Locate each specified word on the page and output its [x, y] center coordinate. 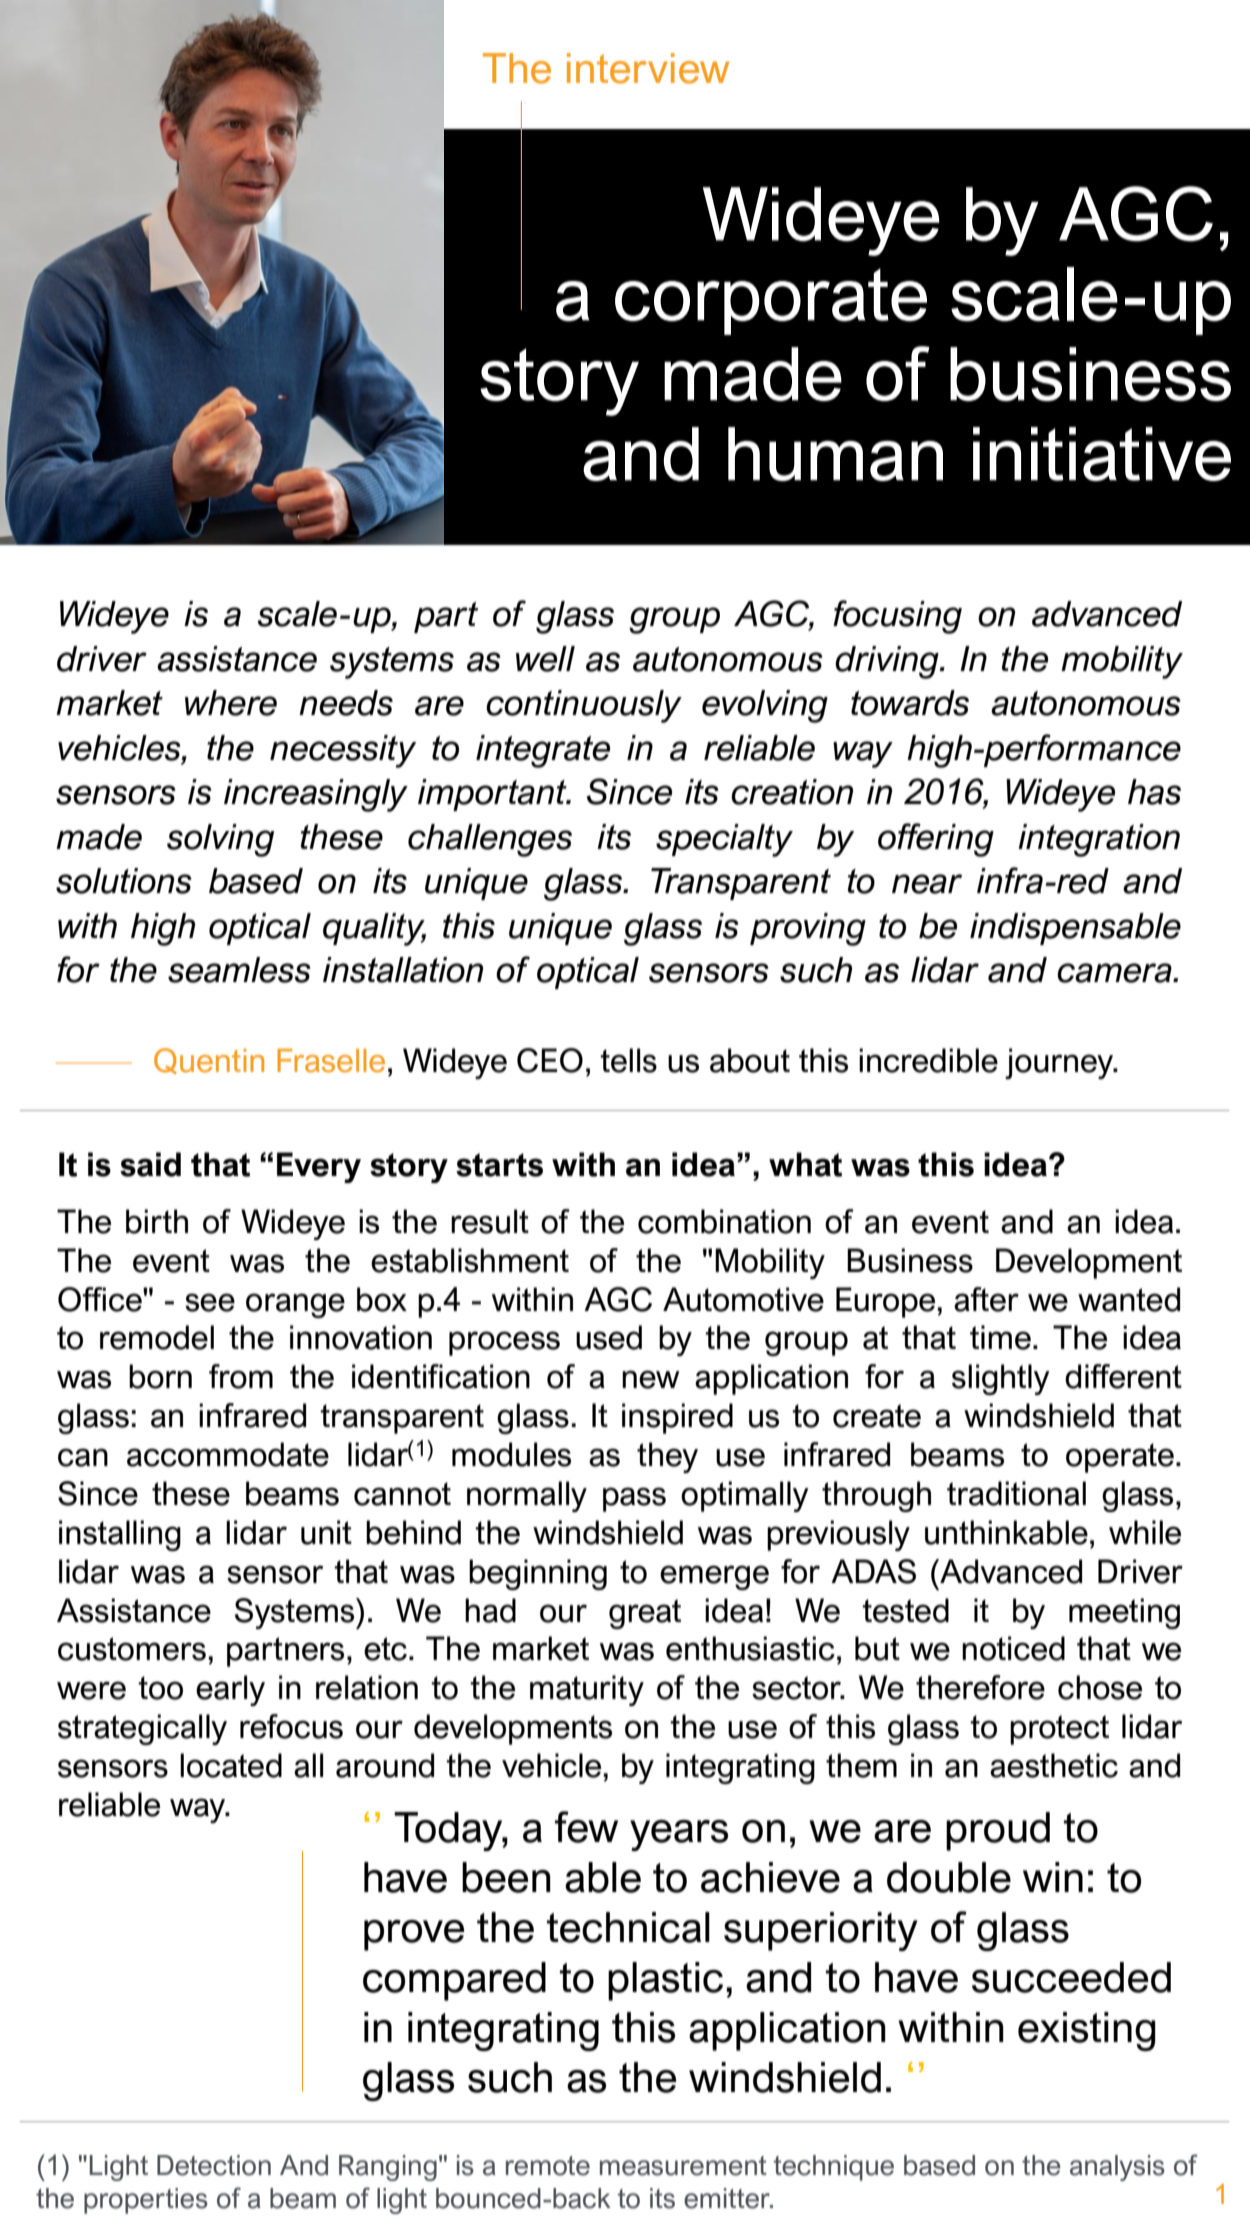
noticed [1013, 1648]
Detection [214, 2165]
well [545, 659]
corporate [771, 302]
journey [1060, 1063]
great [645, 1614]
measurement [683, 2166]
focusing [897, 617]
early [230, 1690]
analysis [1117, 2168]
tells [628, 1060]
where [231, 703]
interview [648, 68]
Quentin [209, 1061]
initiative [1102, 454]
